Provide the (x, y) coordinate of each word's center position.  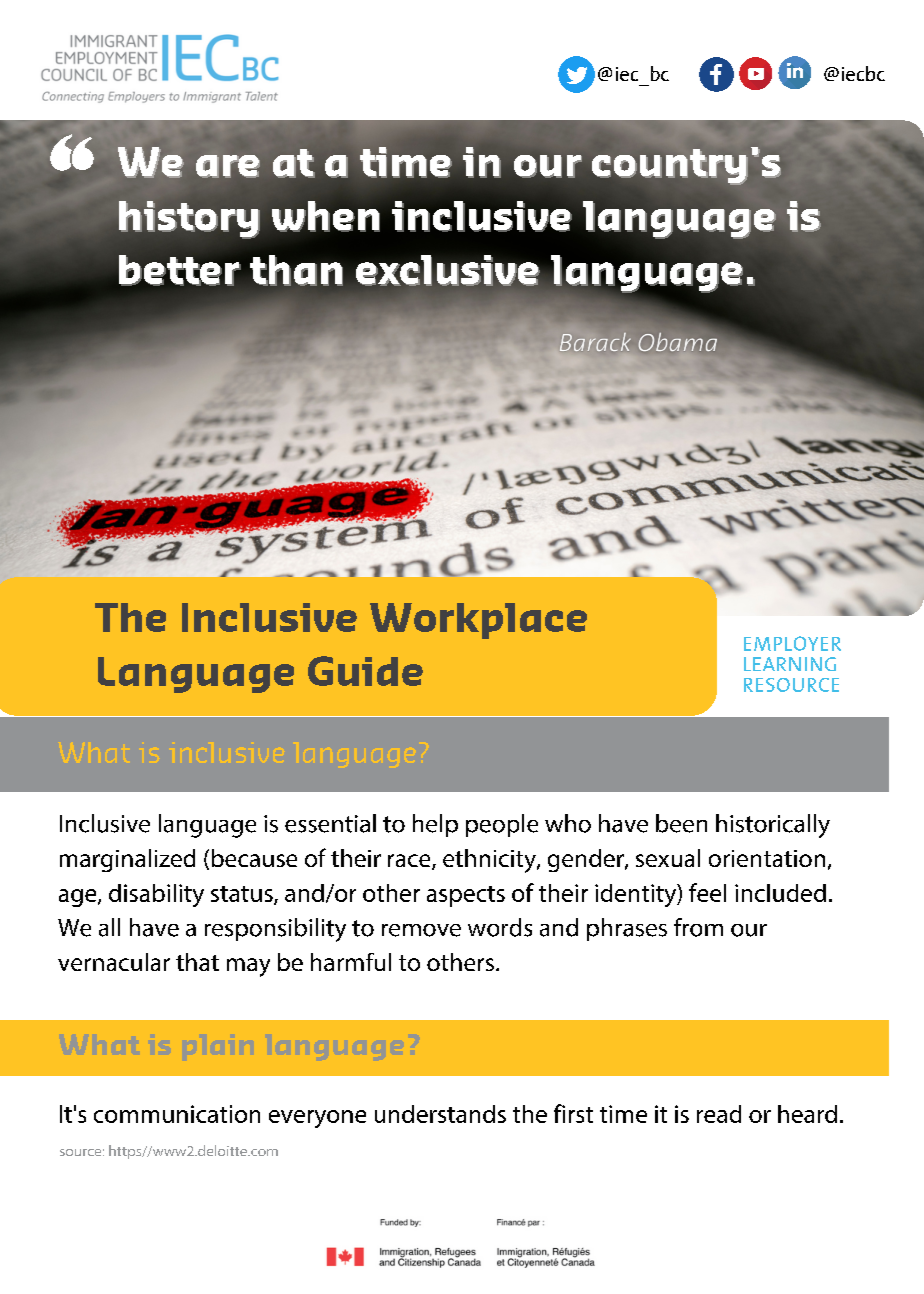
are (228, 166)
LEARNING (790, 664)
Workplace (478, 621)
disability (156, 895)
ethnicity (490, 861)
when (326, 216)
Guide (365, 671)
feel (707, 892)
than (296, 270)
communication (177, 1114)
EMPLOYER (792, 643)
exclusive (448, 271)
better (180, 270)
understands (440, 1114)
